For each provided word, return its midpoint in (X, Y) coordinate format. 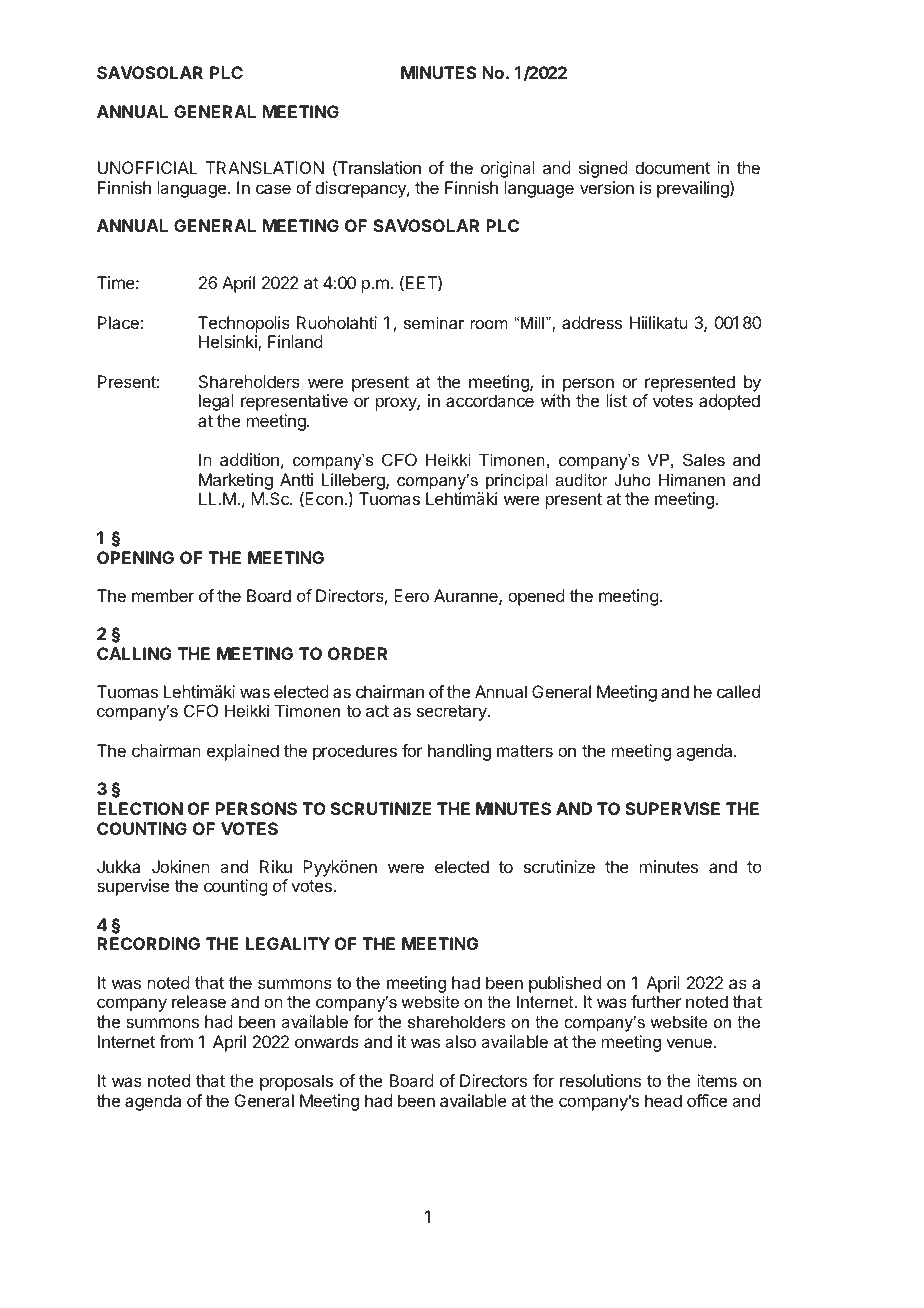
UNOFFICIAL (148, 167)
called (738, 691)
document (672, 167)
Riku (276, 866)
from (176, 1041)
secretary (453, 713)
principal (517, 481)
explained (243, 752)
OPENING (135, 557)
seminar (434, 322)
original (508, 169)
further (656, 1001)
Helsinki (229, 343)
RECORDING (148, 943)
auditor (581, 479)
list (617, 400)
